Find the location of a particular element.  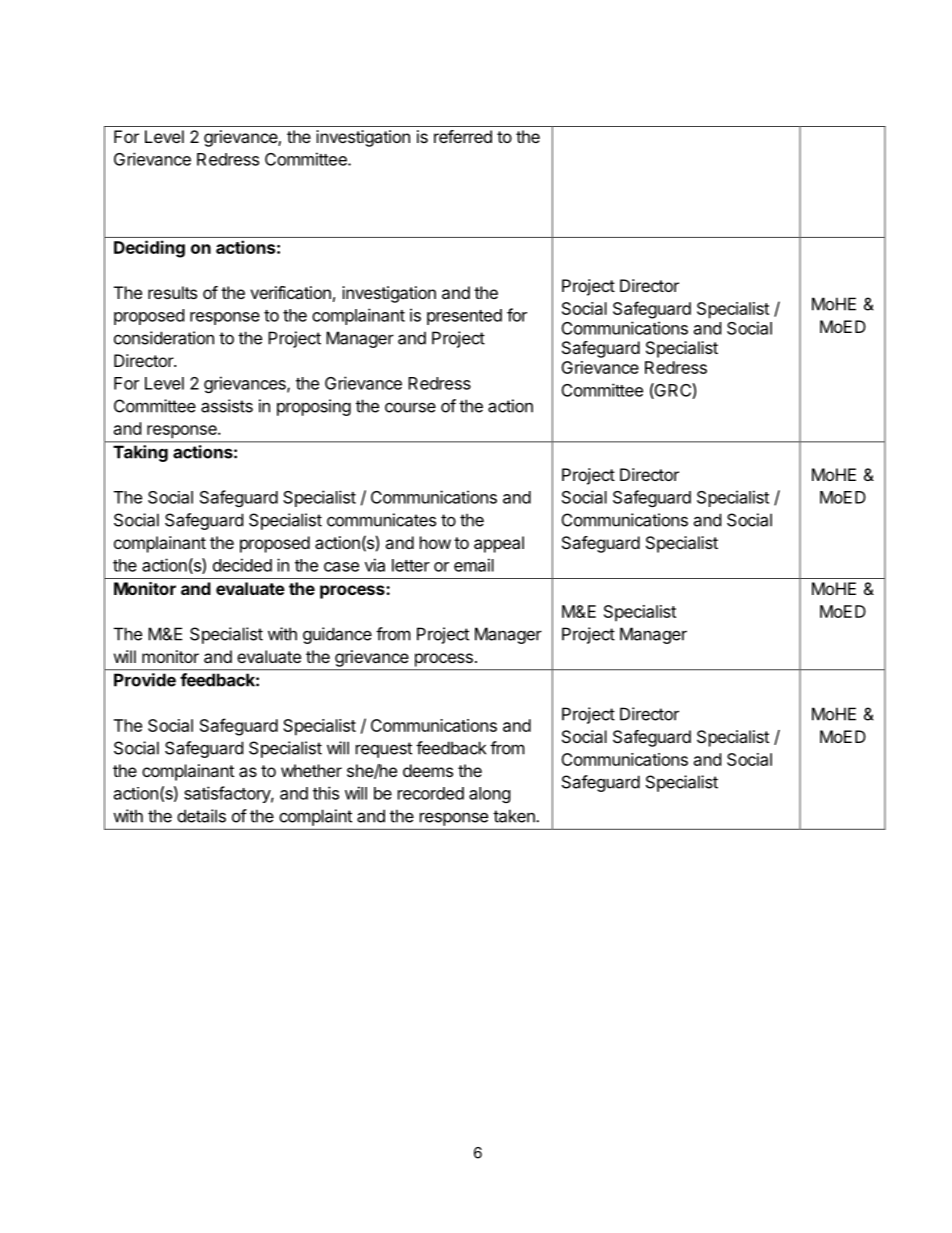

presented is located at coordinates (464, 317).
